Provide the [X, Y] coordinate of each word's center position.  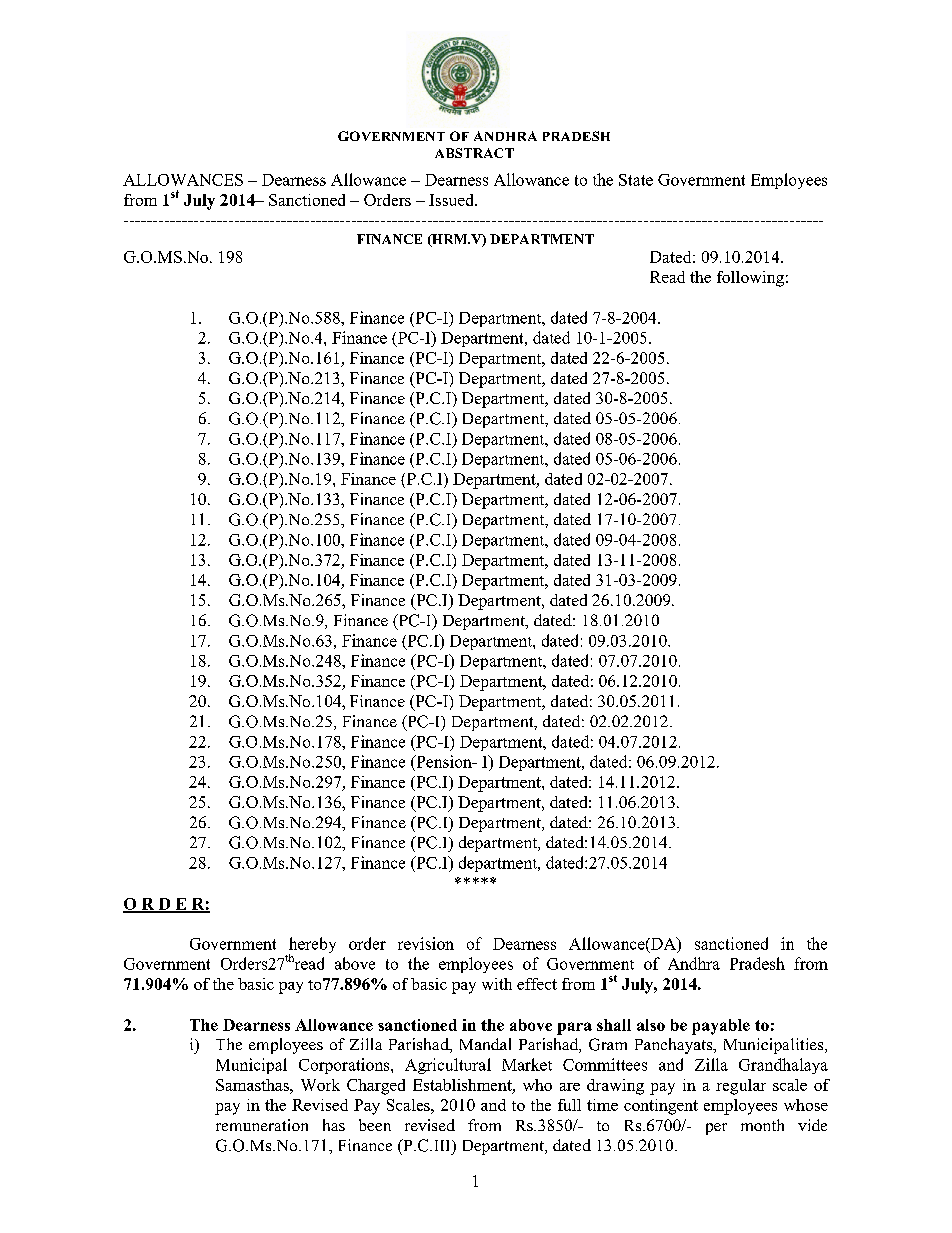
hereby [311, 946]
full [569, 1105]
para [574, 1028]
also [651, 1025]
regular [741, 1087]
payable [721, 1027]
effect [537, 984]
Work [320, 1085]
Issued [452, 200]
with [497, 984]
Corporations [345, 1066]
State [636, 180]
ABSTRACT [474, 153]
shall [614, 1025]
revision [426, 943]
